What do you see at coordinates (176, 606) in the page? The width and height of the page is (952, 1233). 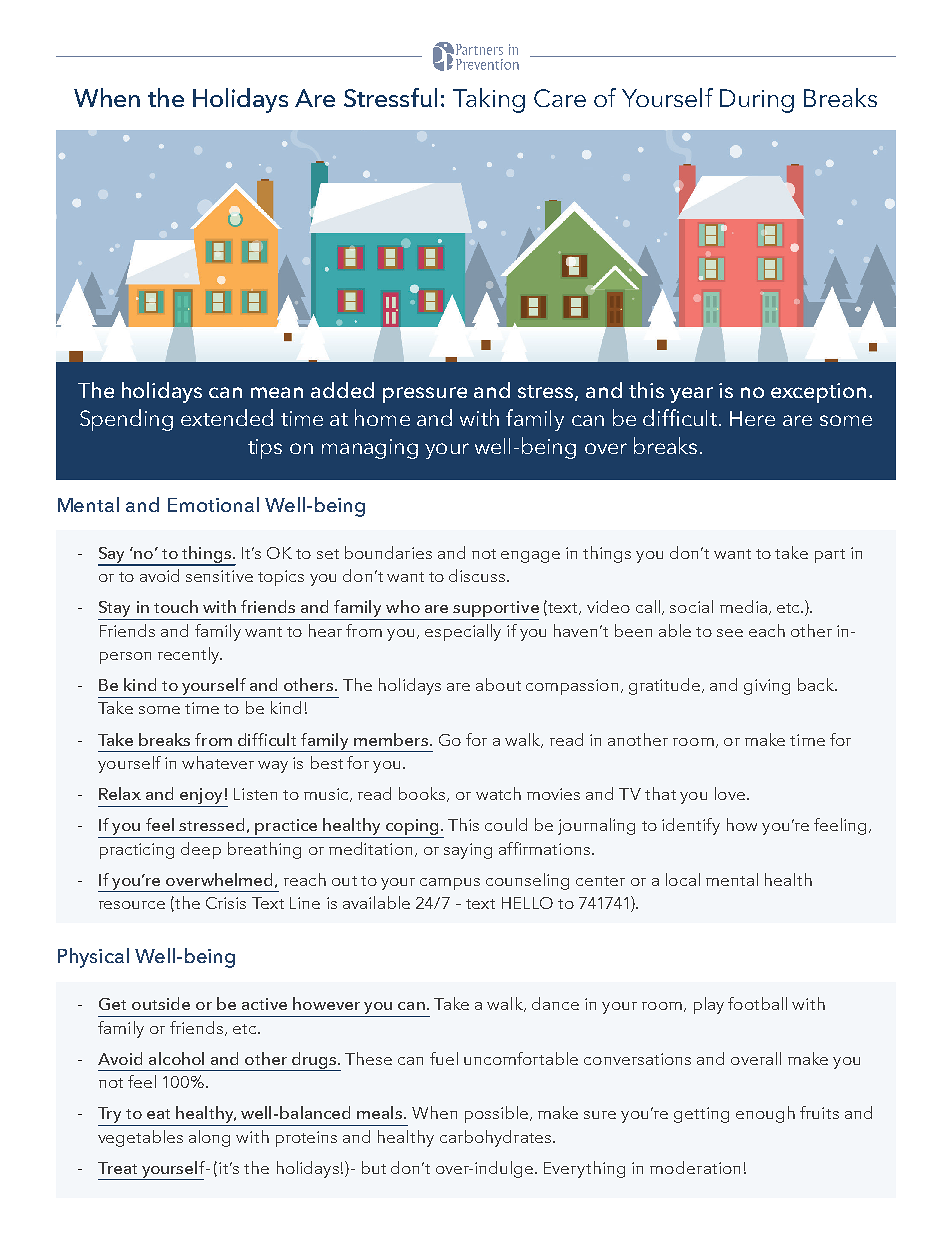 I see `touch` at bounding box center [176, 606].
